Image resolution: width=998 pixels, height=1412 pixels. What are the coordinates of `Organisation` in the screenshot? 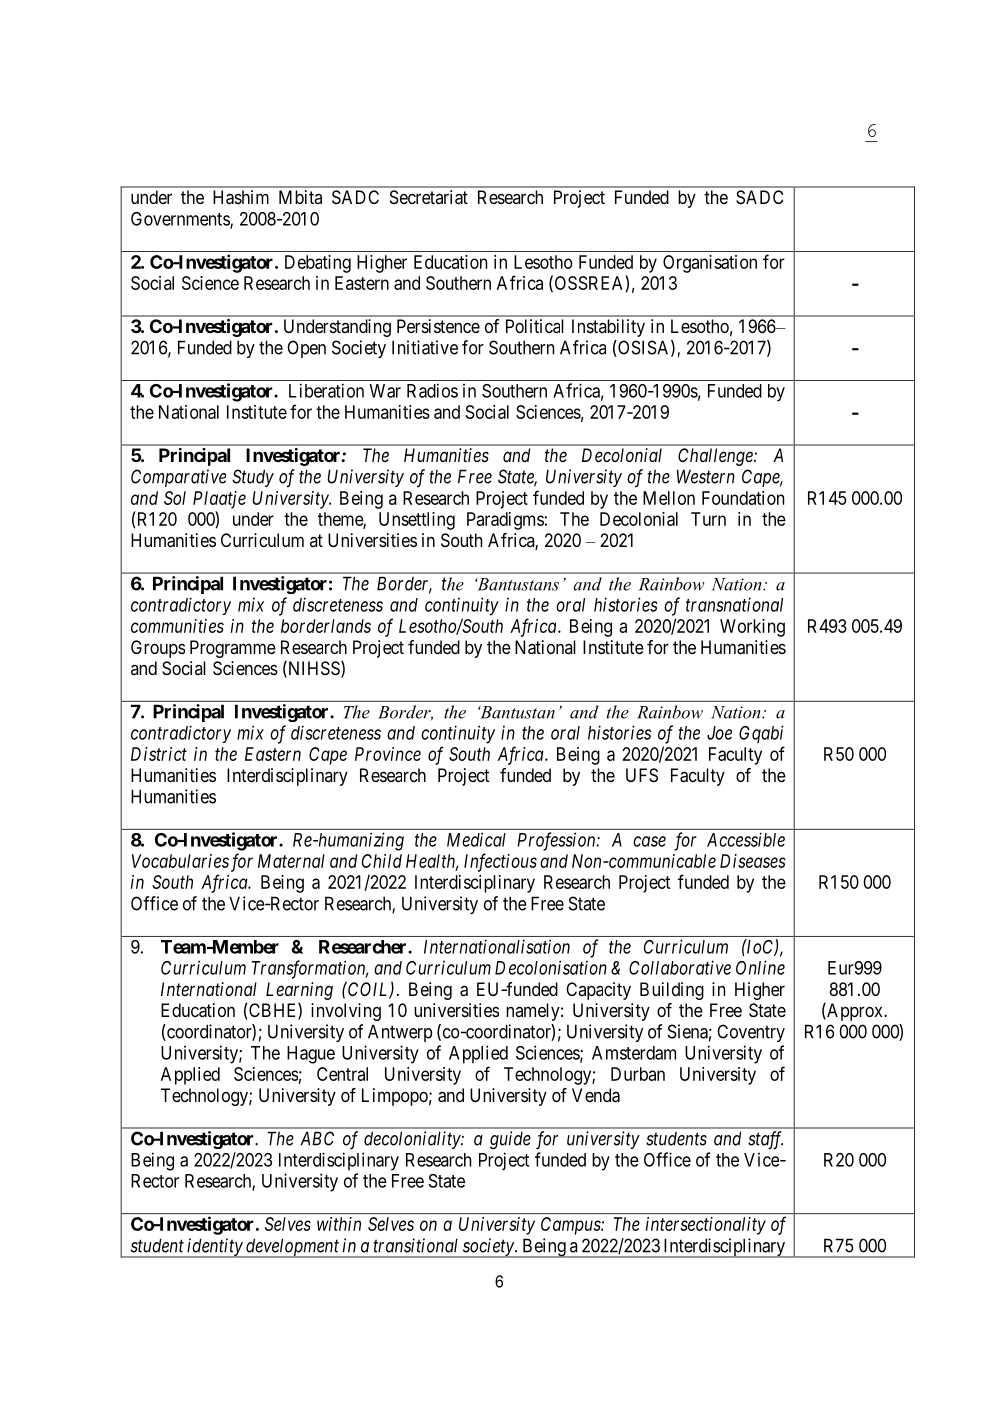 It's located at (710, 264).
